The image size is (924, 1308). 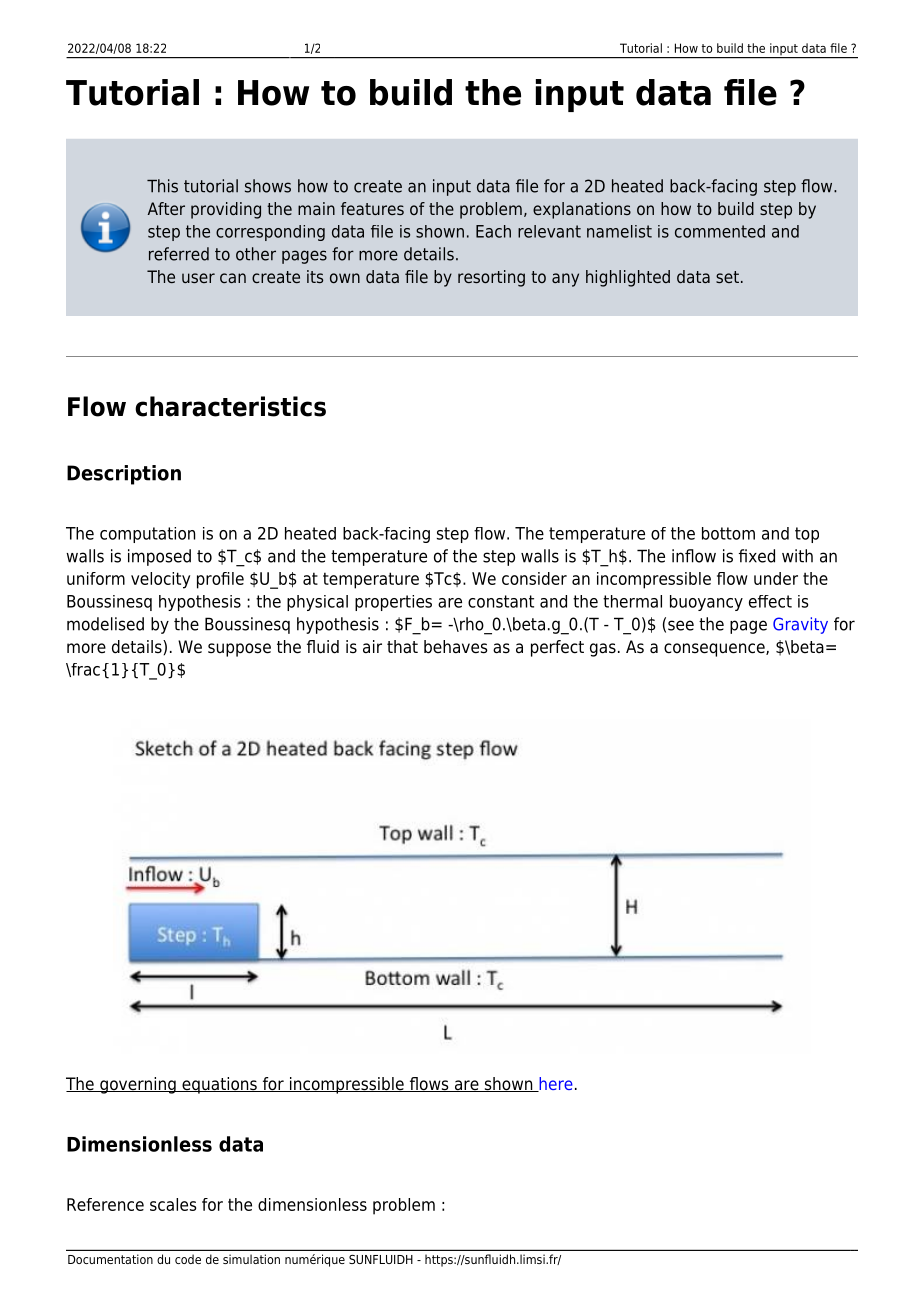 I want to click on commented, so click(x=720, y=231).
